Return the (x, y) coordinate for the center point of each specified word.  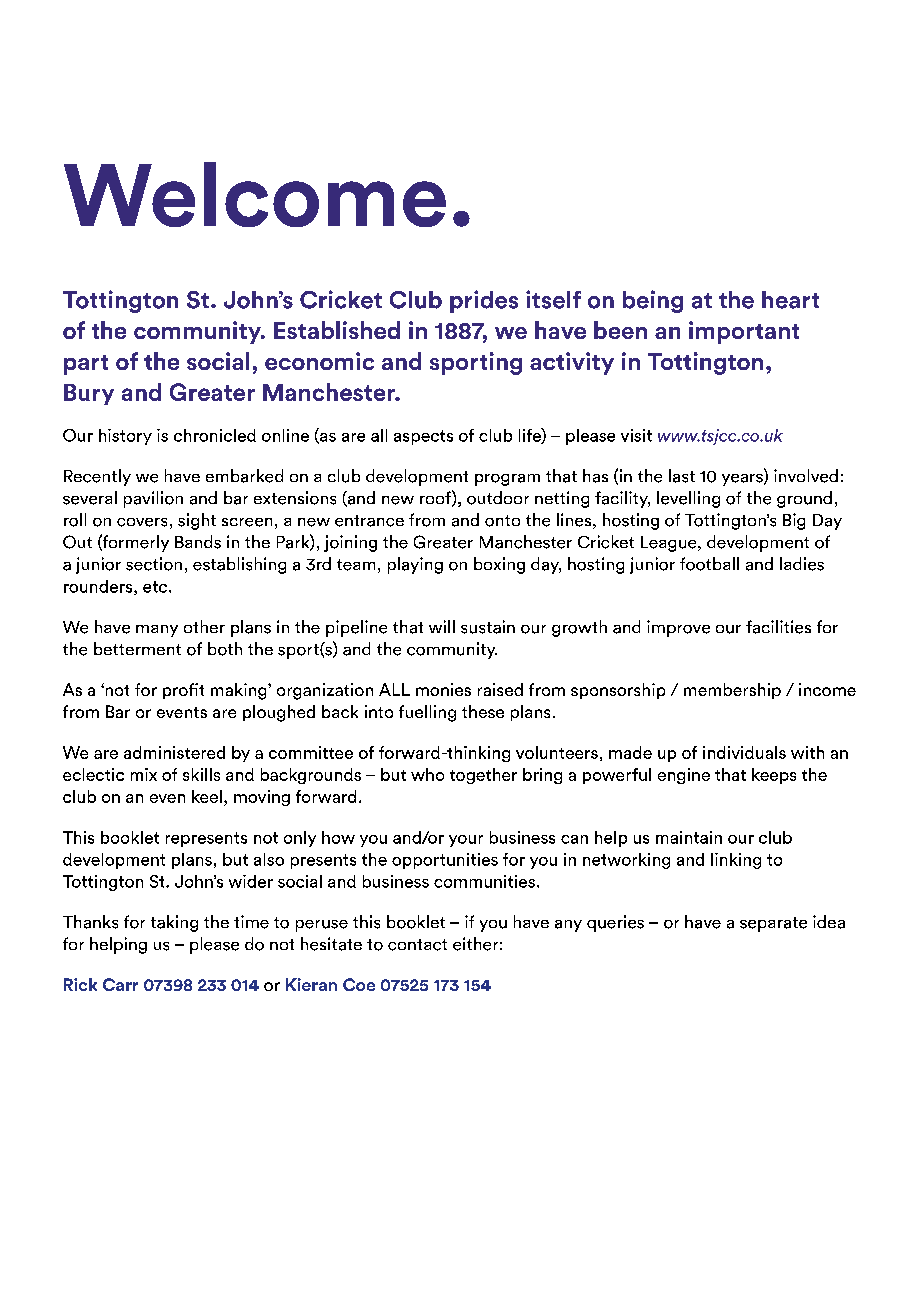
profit (183, 691)
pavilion (153, 499)
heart (790, 300)
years (743, 480)
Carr (120, 984)
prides (484, 301)
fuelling (427, 713)
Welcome (255, 194)
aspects (423, 437)
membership (732, 691)
